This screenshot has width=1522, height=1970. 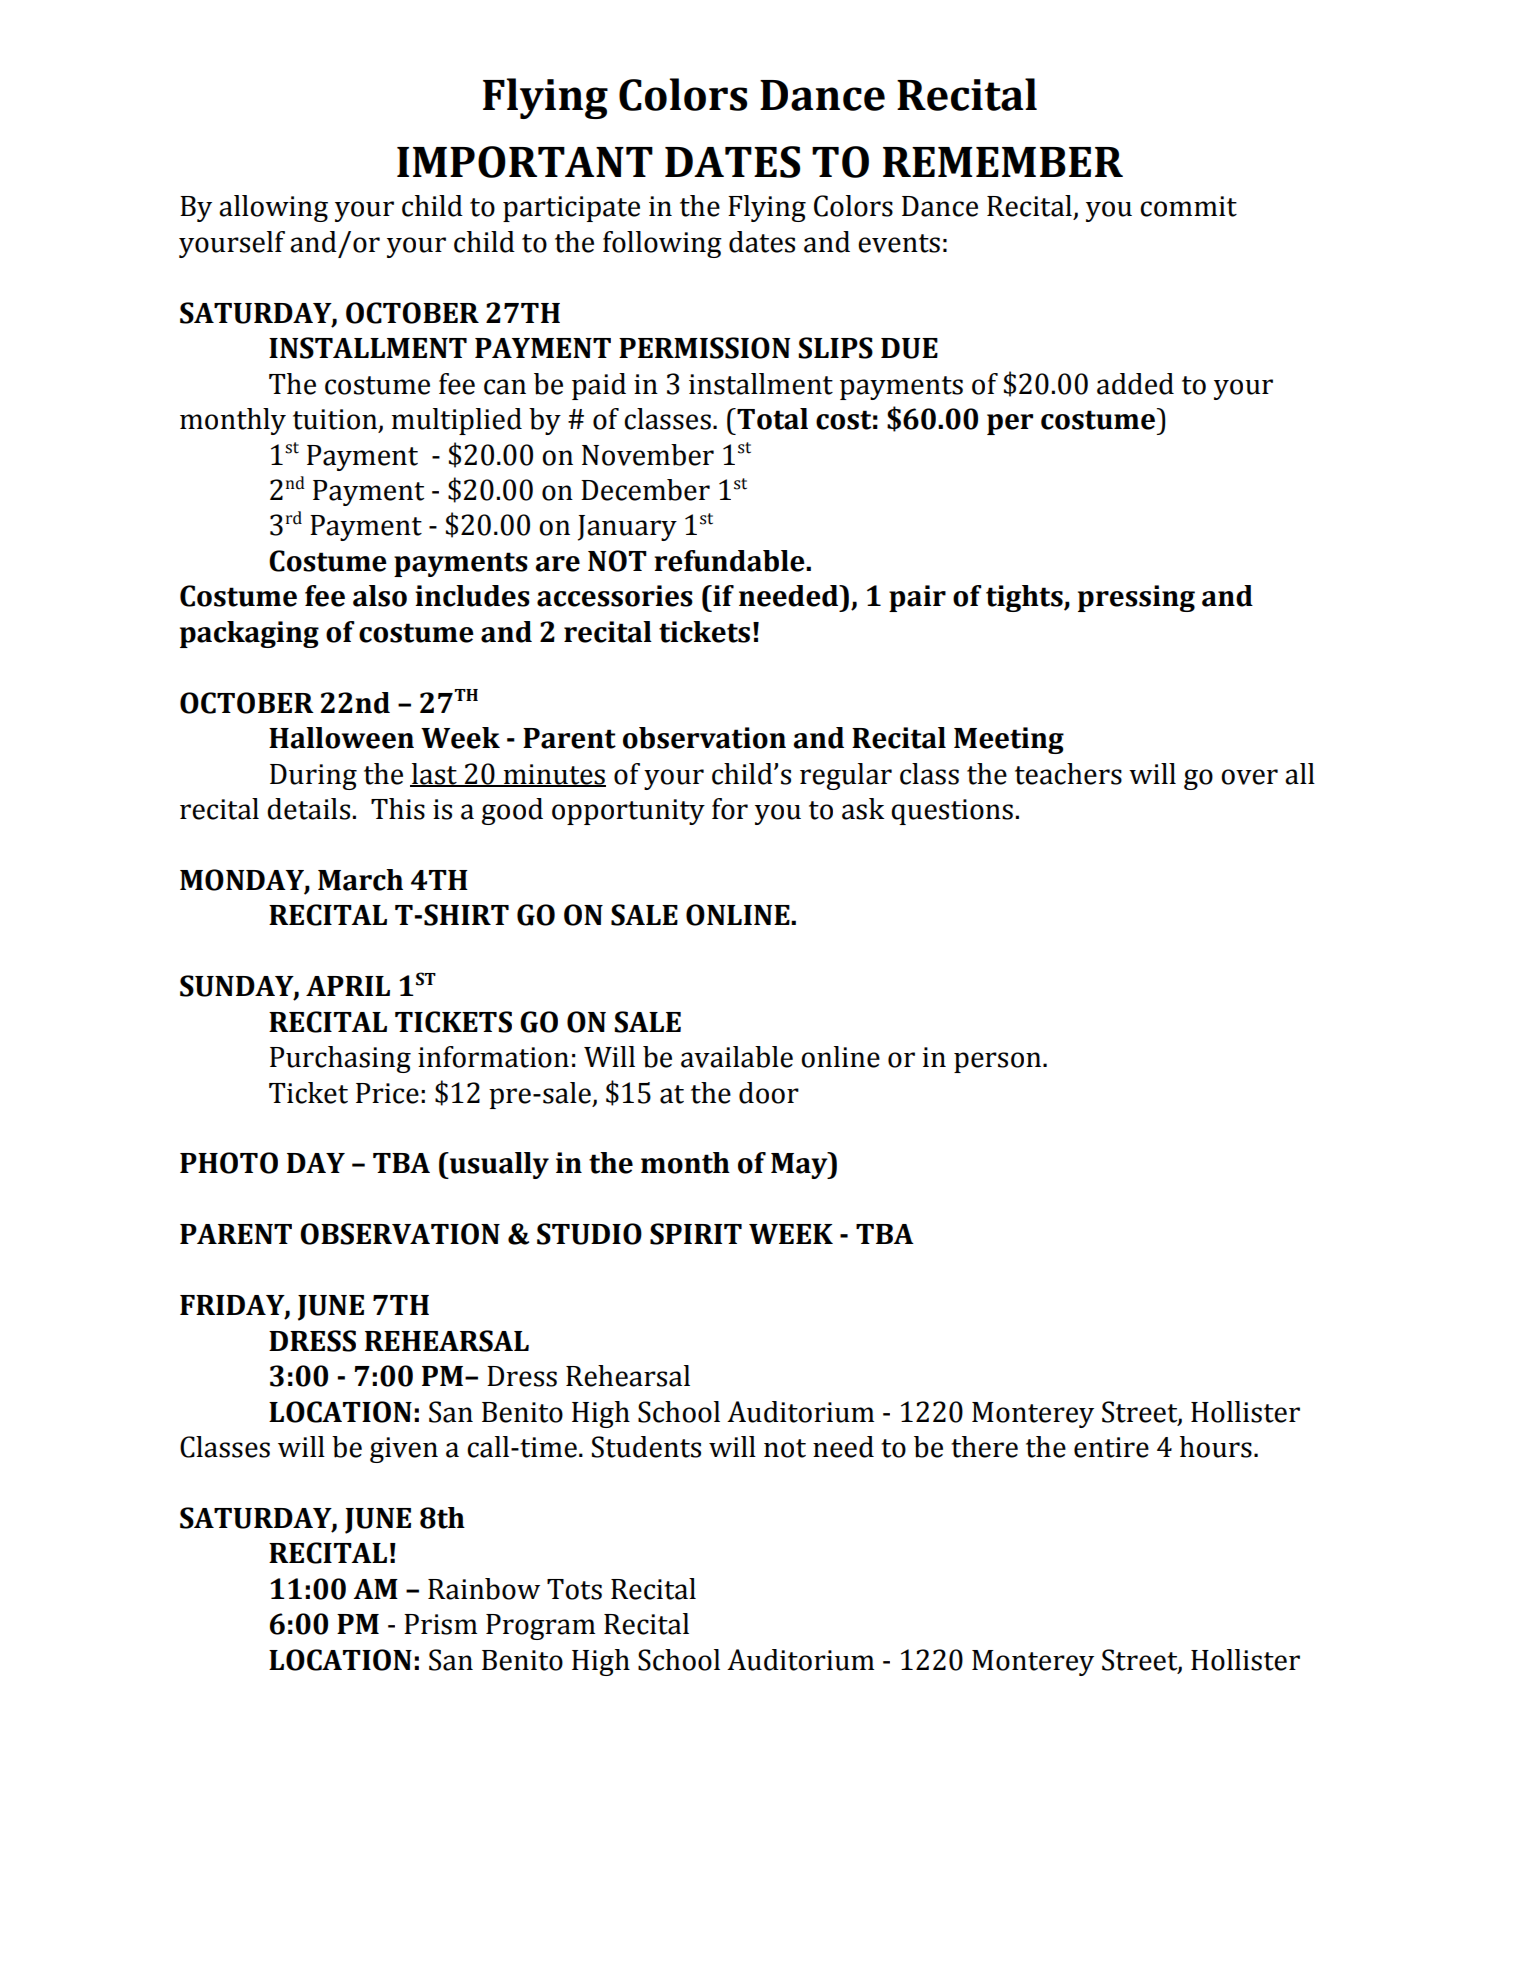 What do you see at coordinates (574, 1589) in the screenshot?
I see `Tots` at bounding box center [574, 1589].
